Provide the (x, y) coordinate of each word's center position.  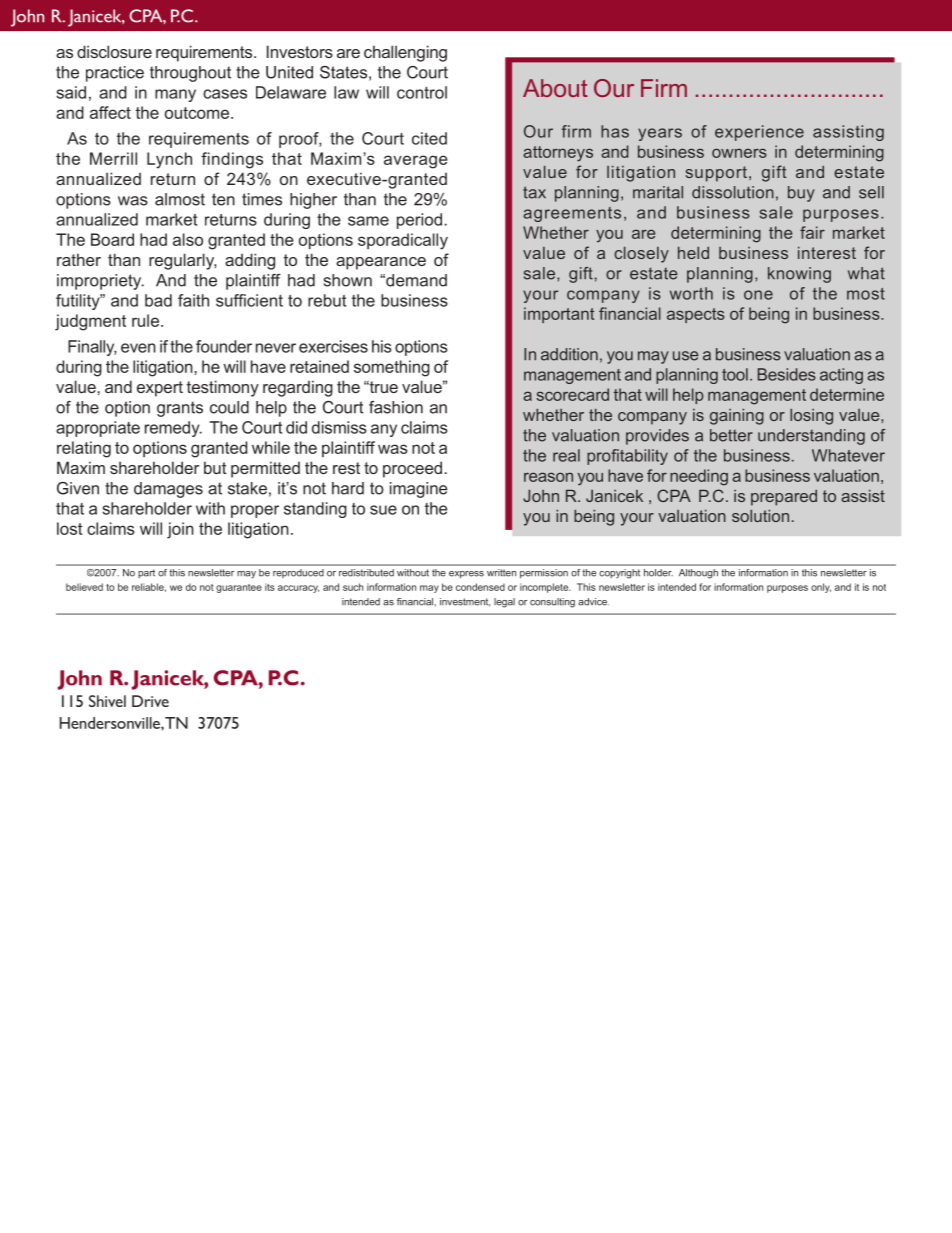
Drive (150, 701)
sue (383, 510)
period (419, 221)
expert (160, 389)
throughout (190, 74)
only (821, 588)
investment (465, 602)
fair (812, 232)
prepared (784, 498)
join (180, 530)
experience (759, 133)
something (392, 368)
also (188, 239)
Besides (787, 374)
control (422, 92)
